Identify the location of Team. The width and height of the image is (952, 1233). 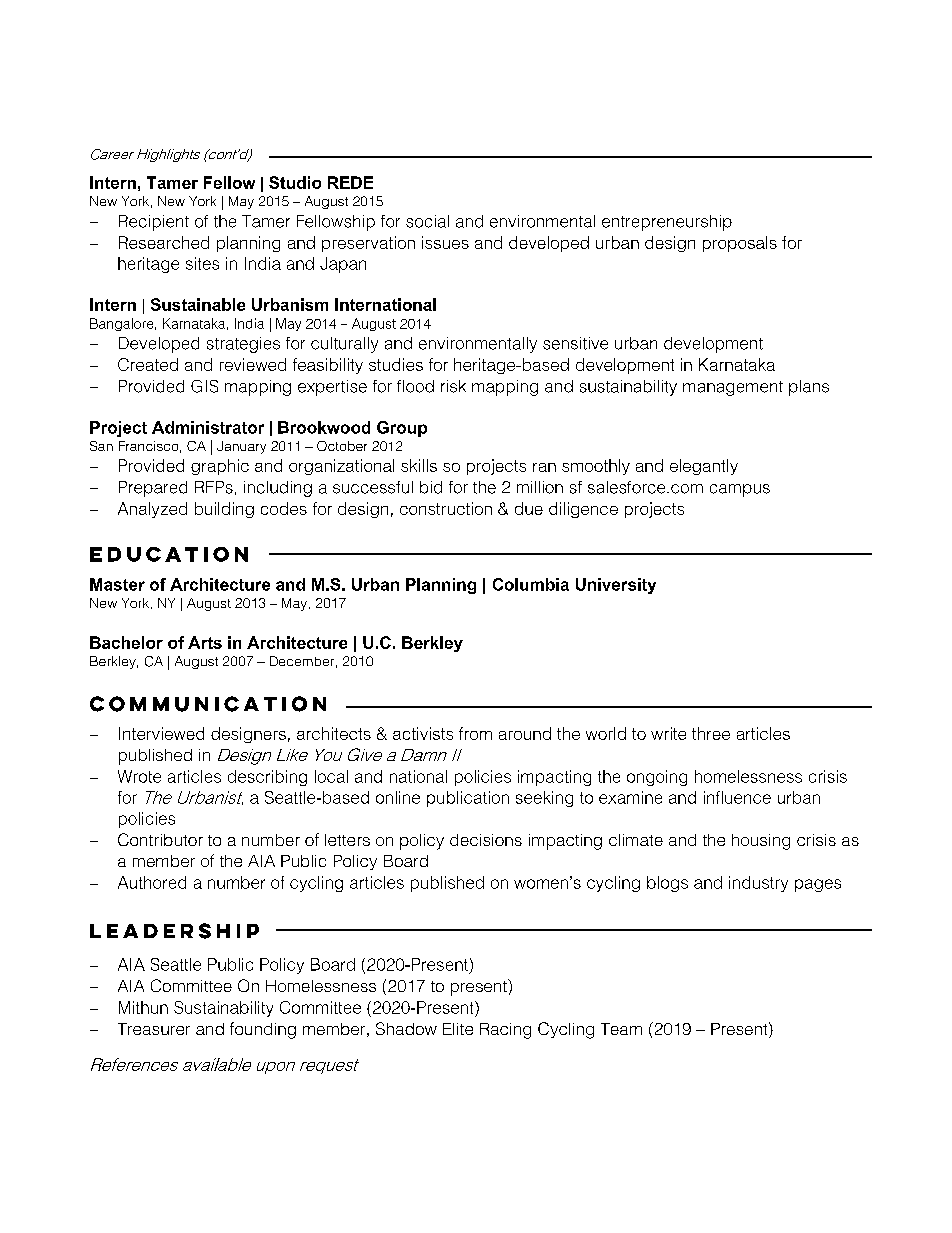
(621, 1029).
